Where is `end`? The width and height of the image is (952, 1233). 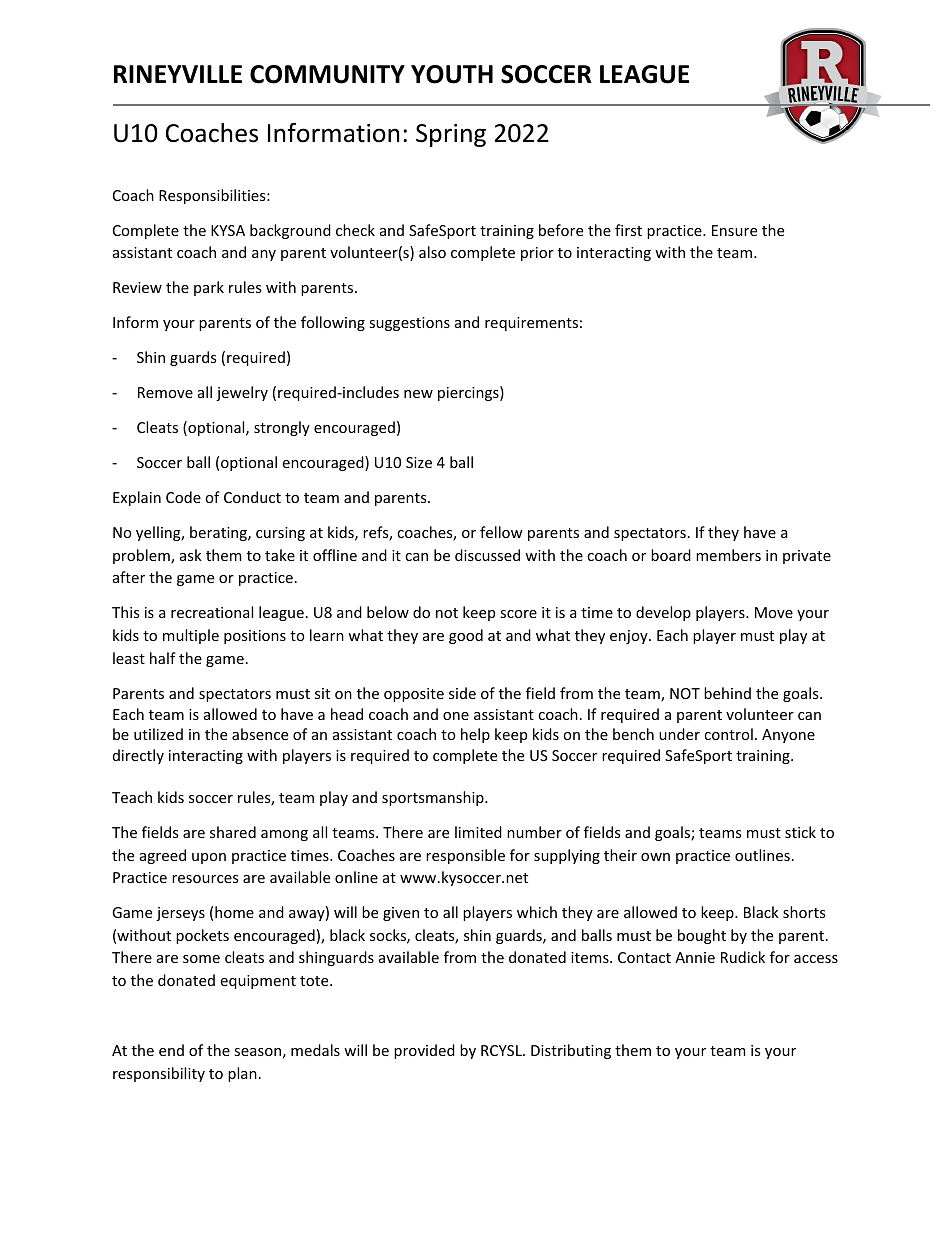 end is located at coordinates (171, 1050).
